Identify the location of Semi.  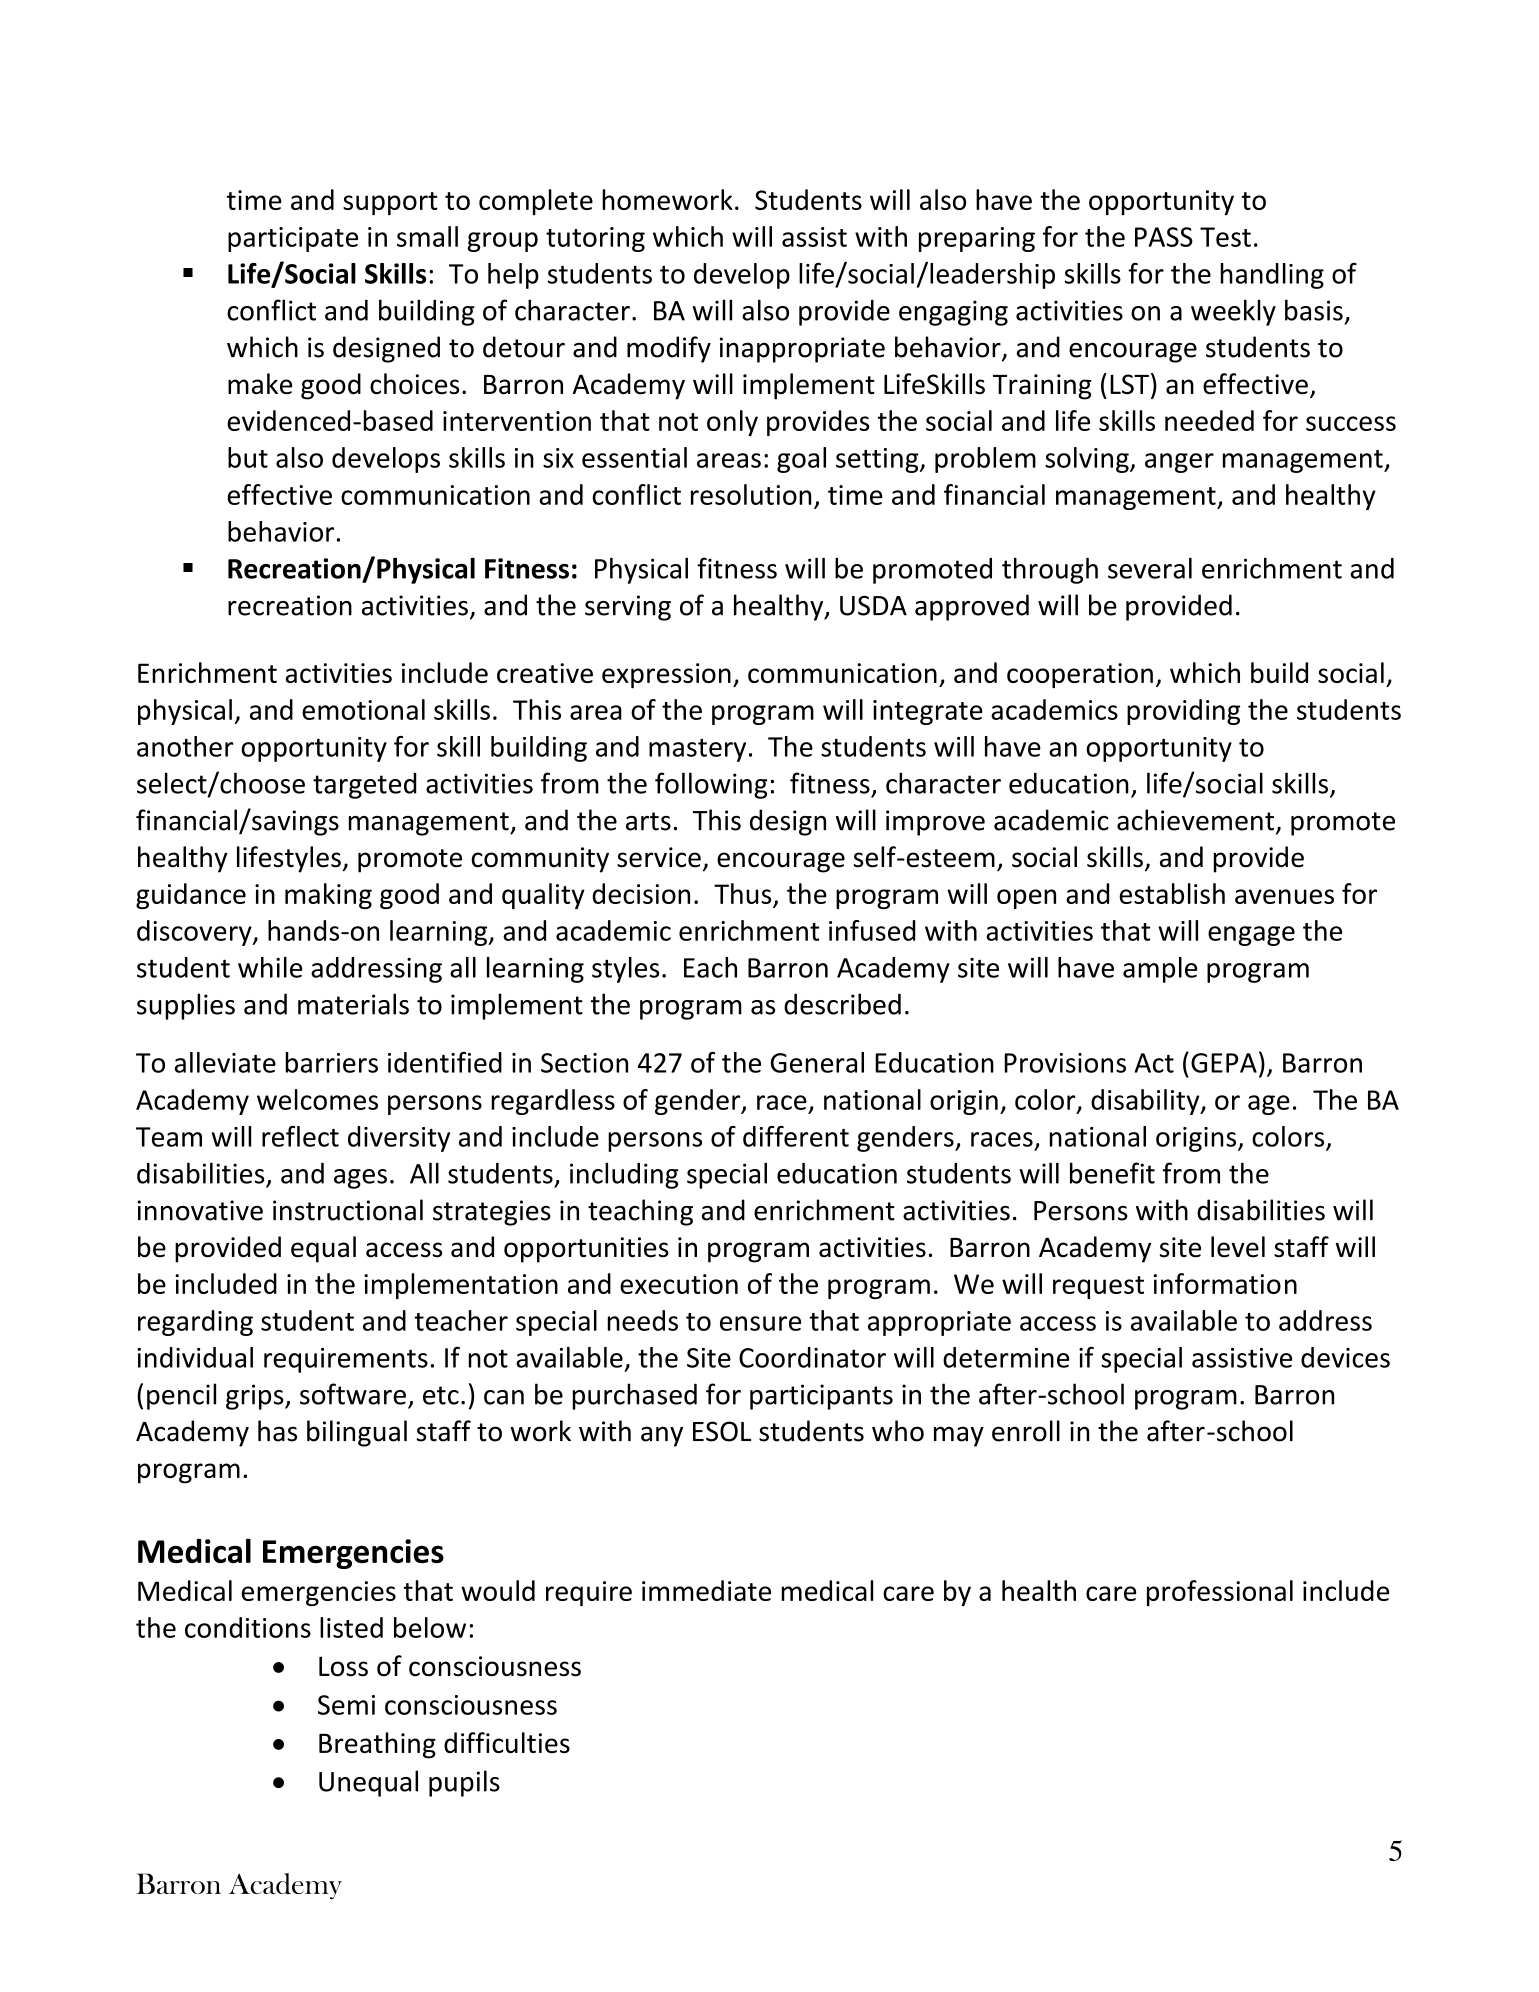
(346, 1705).
